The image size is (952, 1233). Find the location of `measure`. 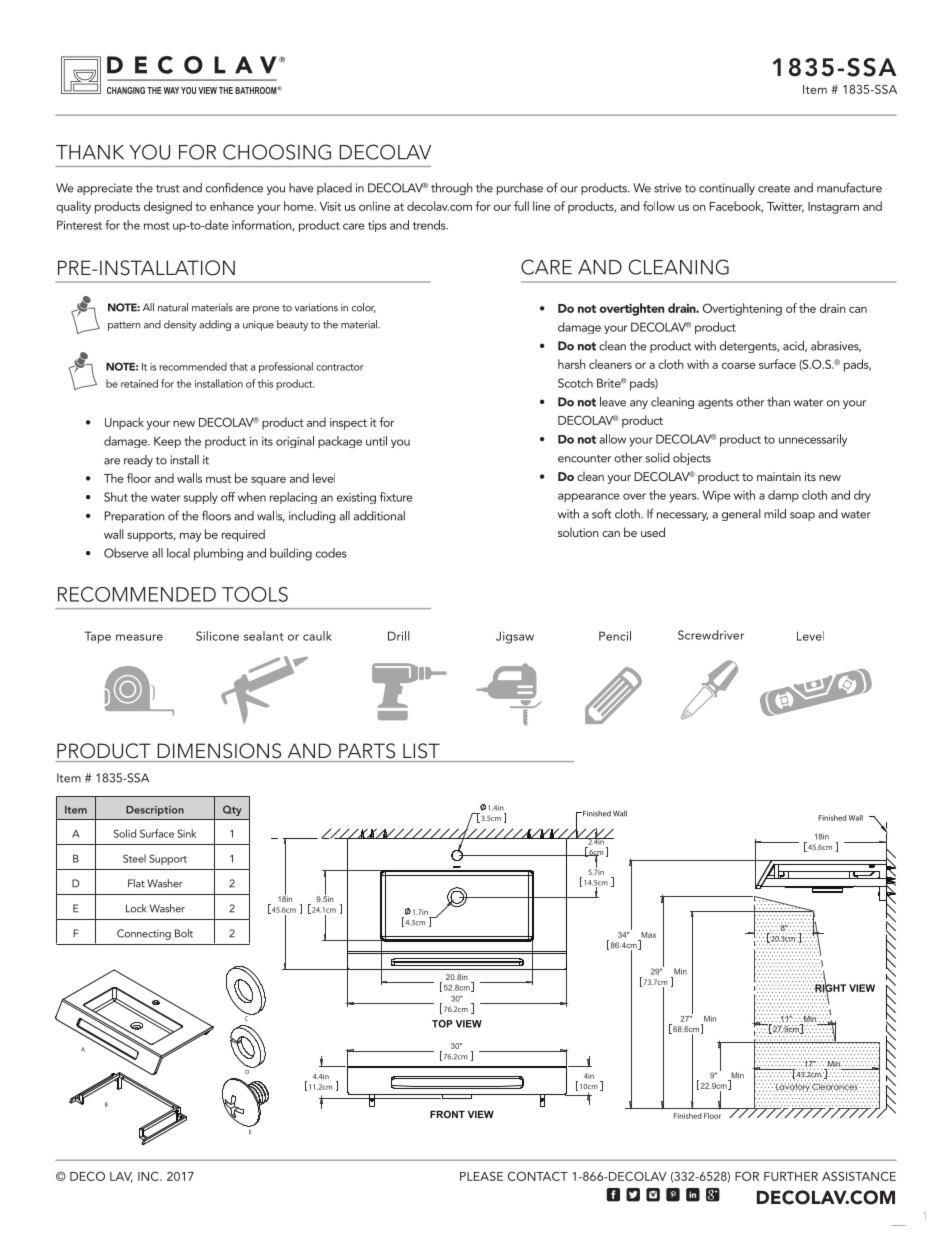

measure is located at coordinates (139, 637).
